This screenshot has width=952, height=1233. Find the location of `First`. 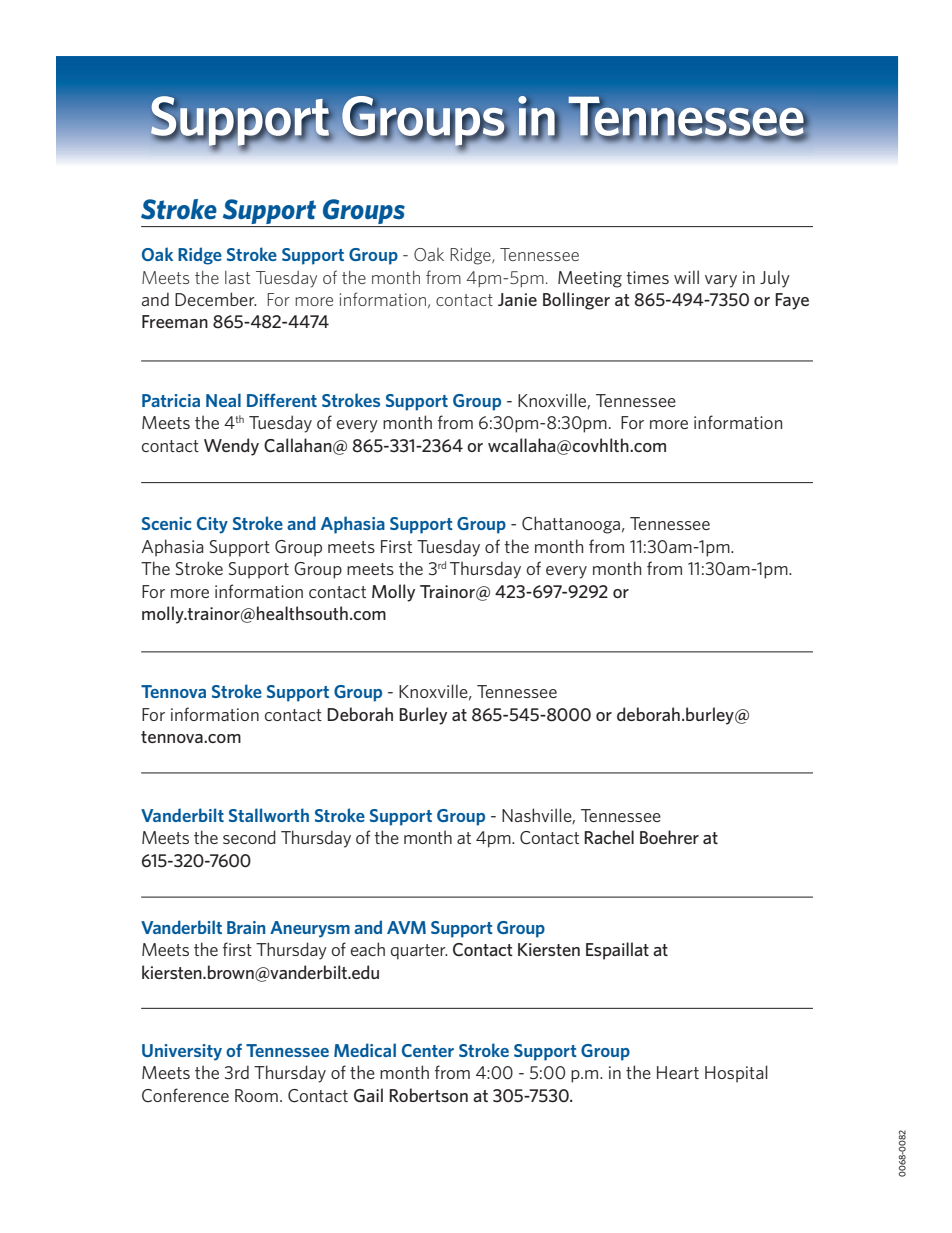

First is located at coordinates (396, 546).
